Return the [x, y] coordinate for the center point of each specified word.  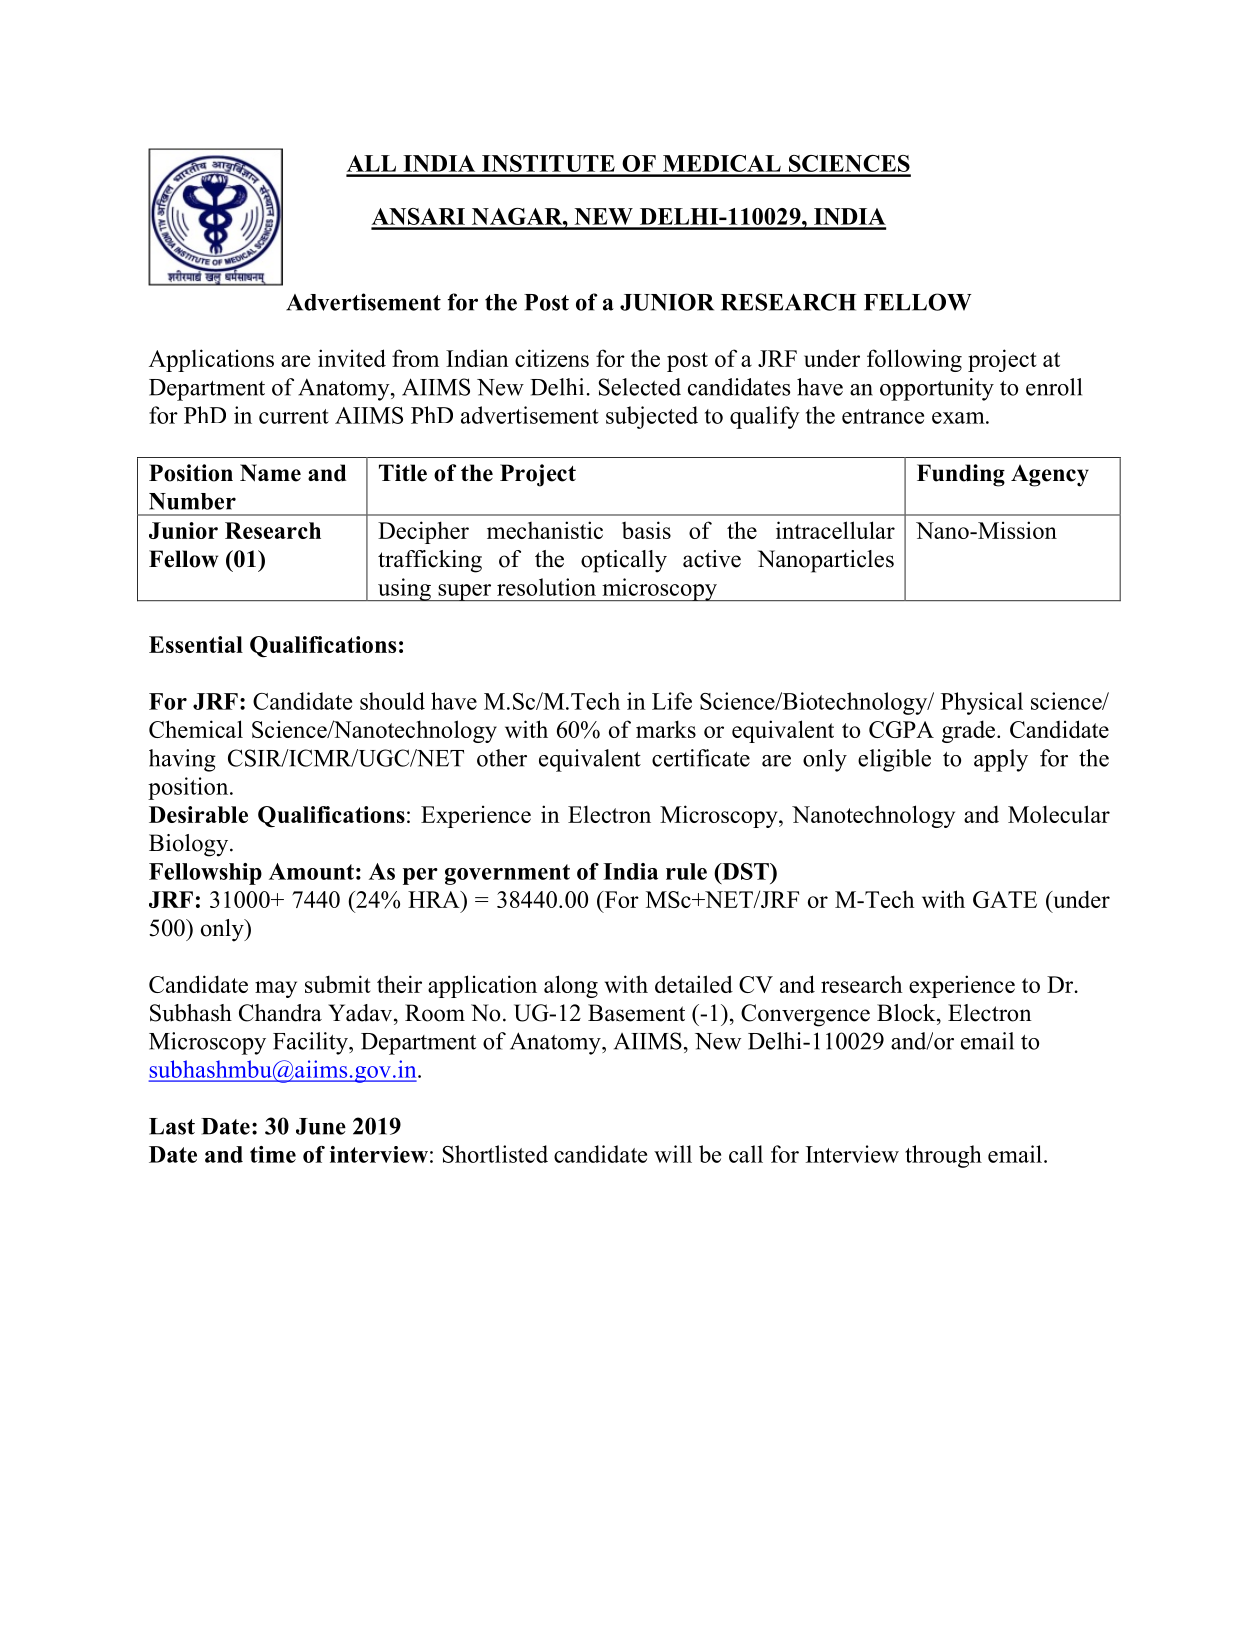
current [294, 416]
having [182, 760]
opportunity [937, 389]
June [321, 1126]
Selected [640, 387]
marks [666, 729]
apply [1001, 760]
